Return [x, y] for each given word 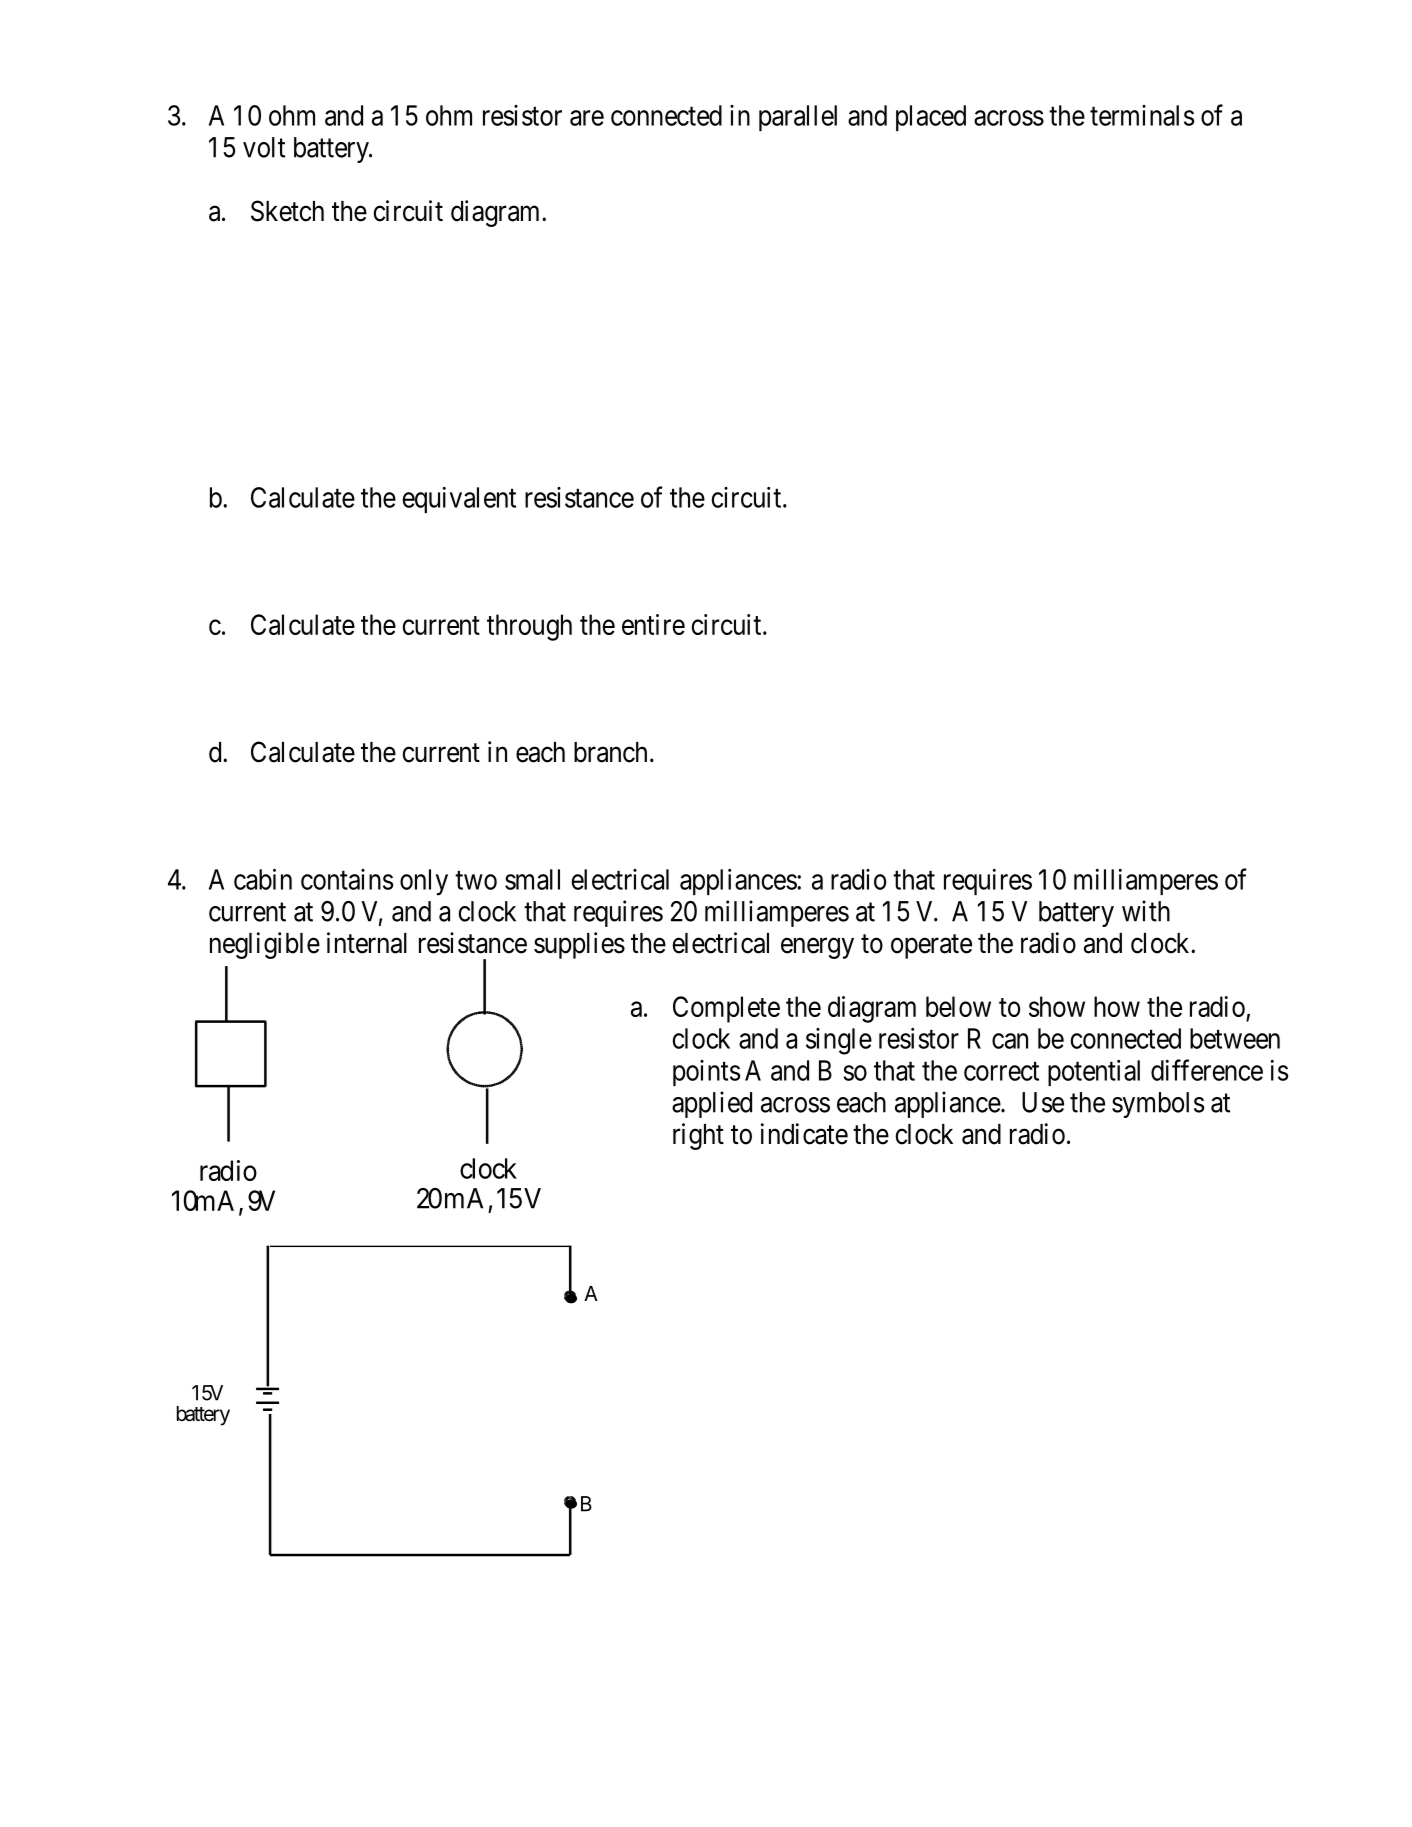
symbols [1158, 1105]
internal [367, 943]
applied [712, 1104]
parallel [798, 118]
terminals [1142, 115]
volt [264, 147]
